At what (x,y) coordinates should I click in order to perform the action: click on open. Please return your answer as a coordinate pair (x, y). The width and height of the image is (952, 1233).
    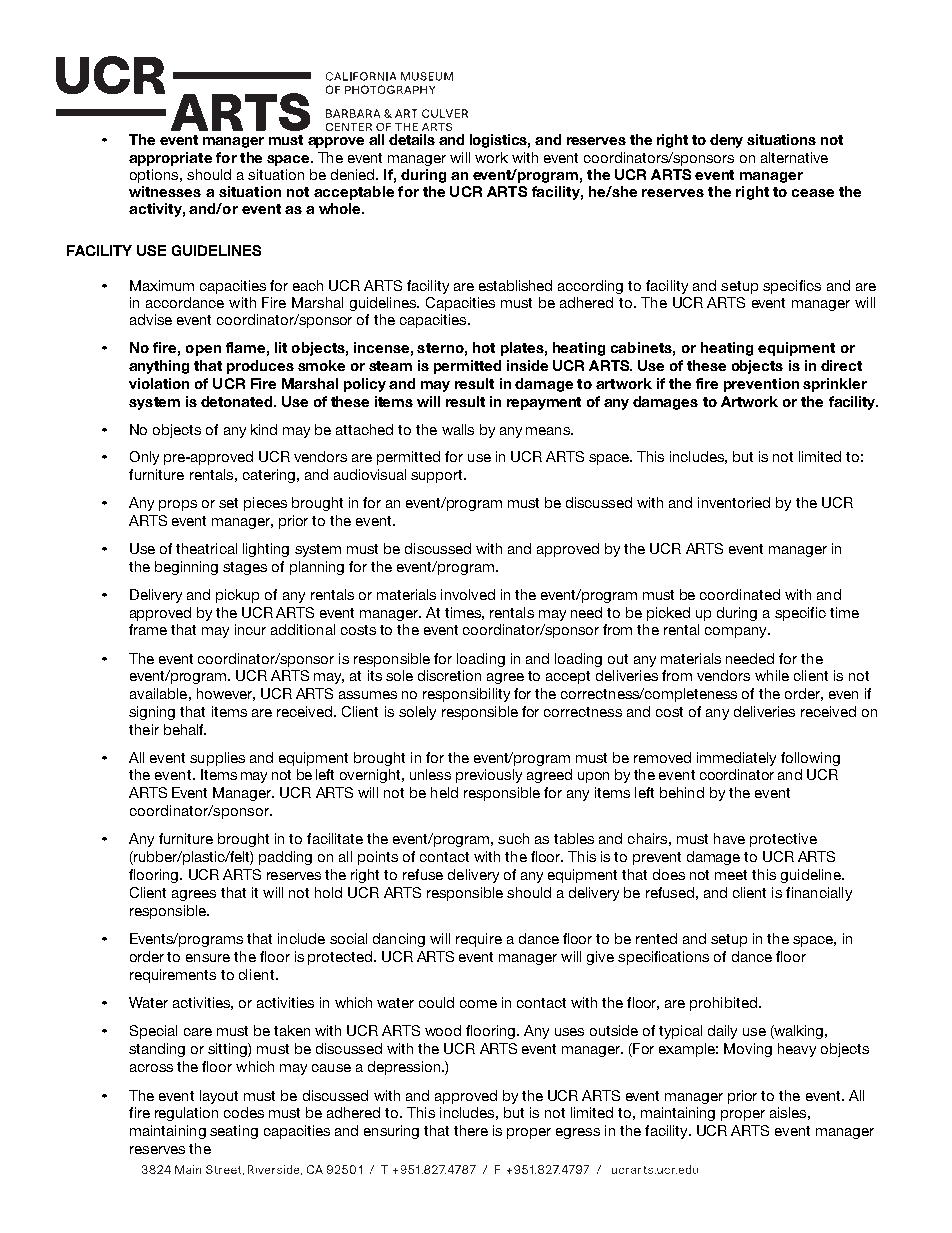
    Looking at the image, I should click on (203, 350).
